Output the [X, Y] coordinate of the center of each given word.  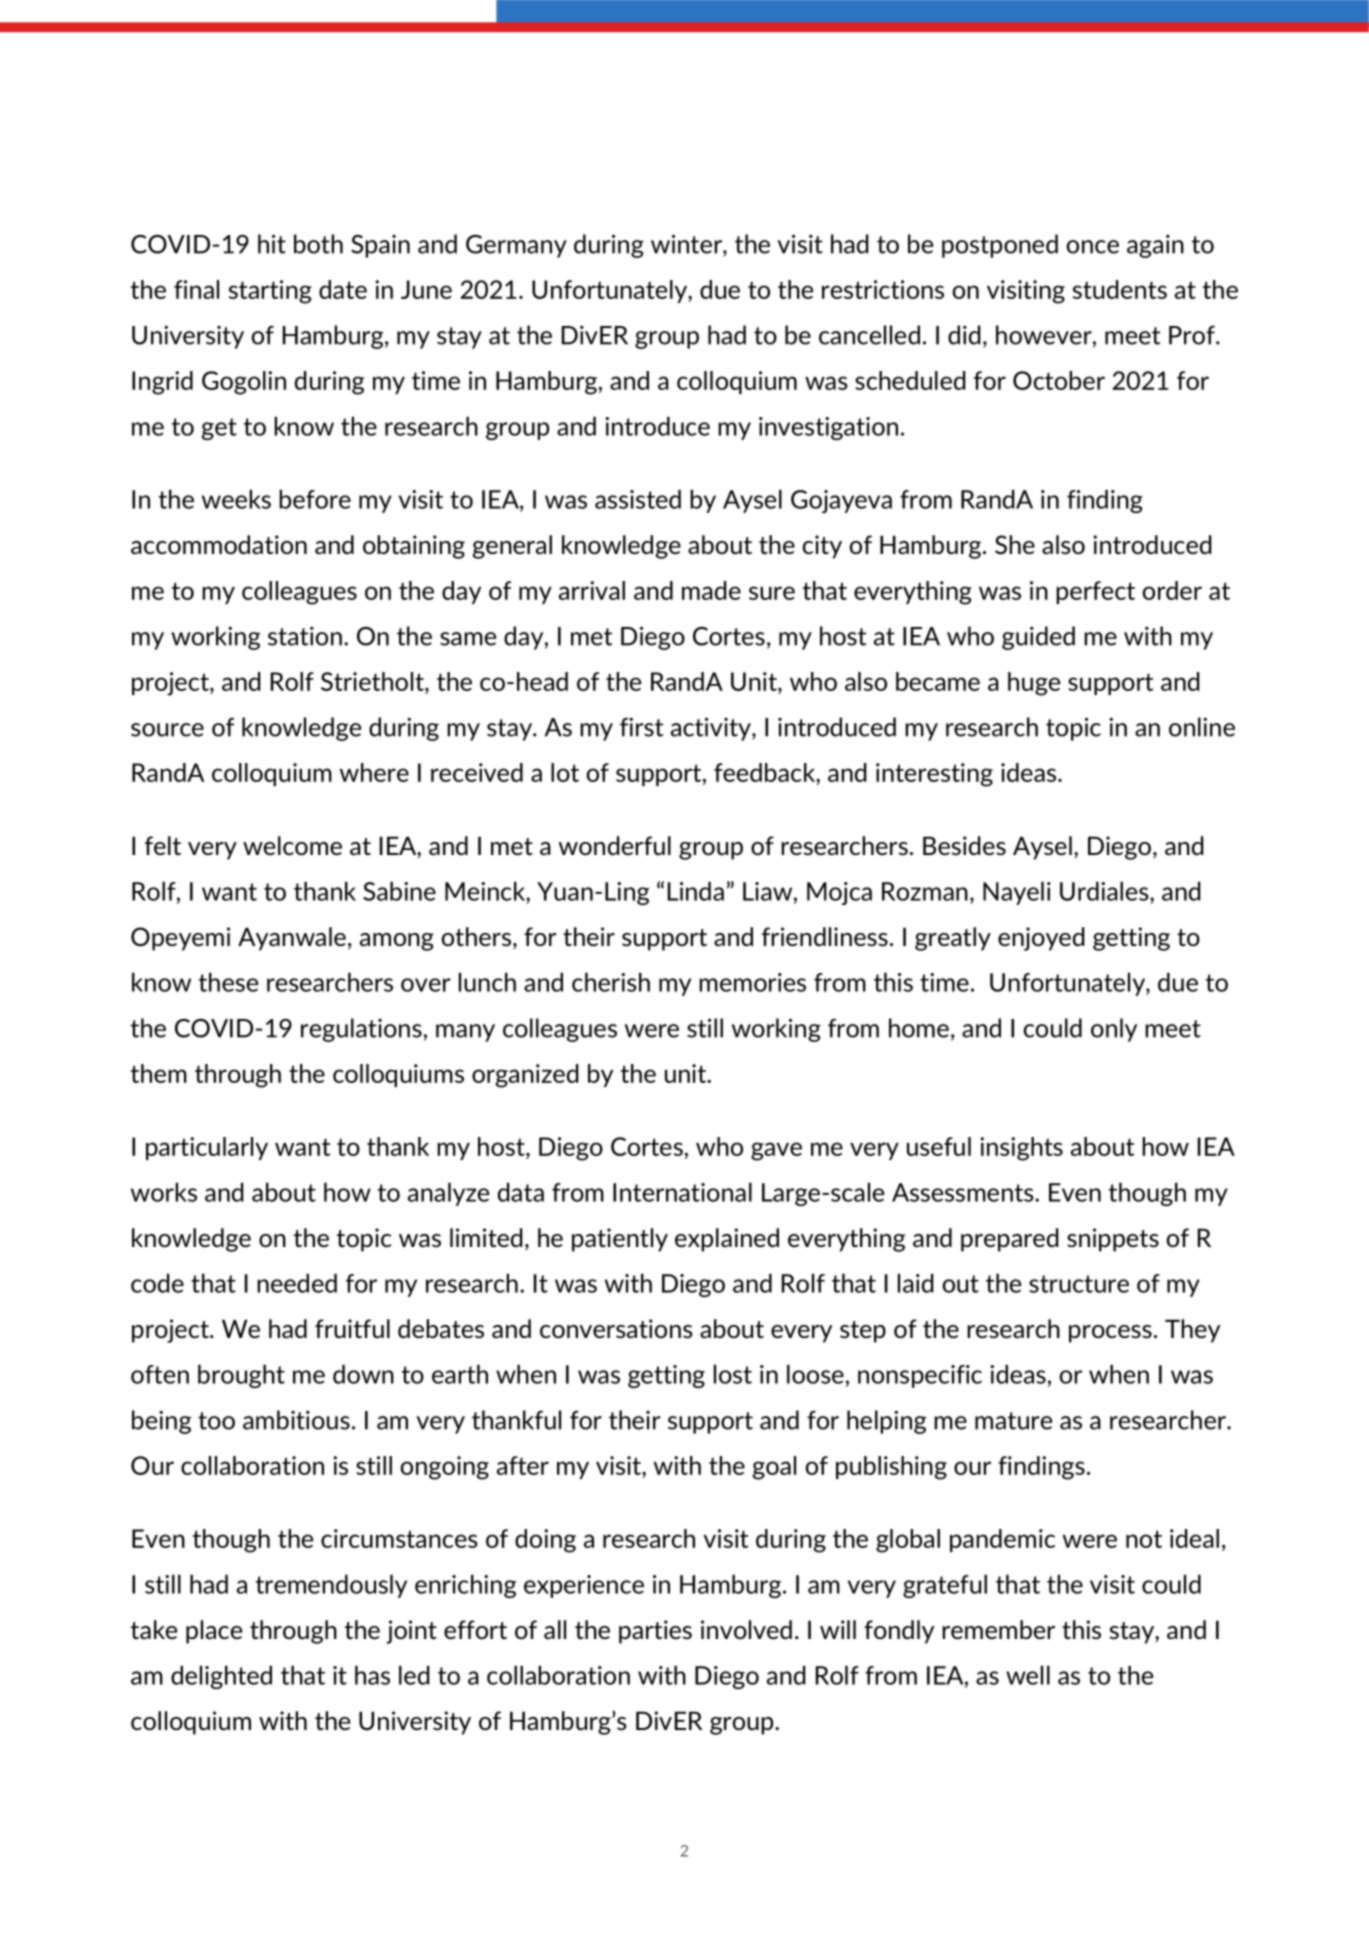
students [1120, 289]
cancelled [869, 335]
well [1028, 1675]
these [228, 982]
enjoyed [1041, 939]
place [214, 1632]
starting [270, 292]
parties [655, 1632]
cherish [611, 982]
